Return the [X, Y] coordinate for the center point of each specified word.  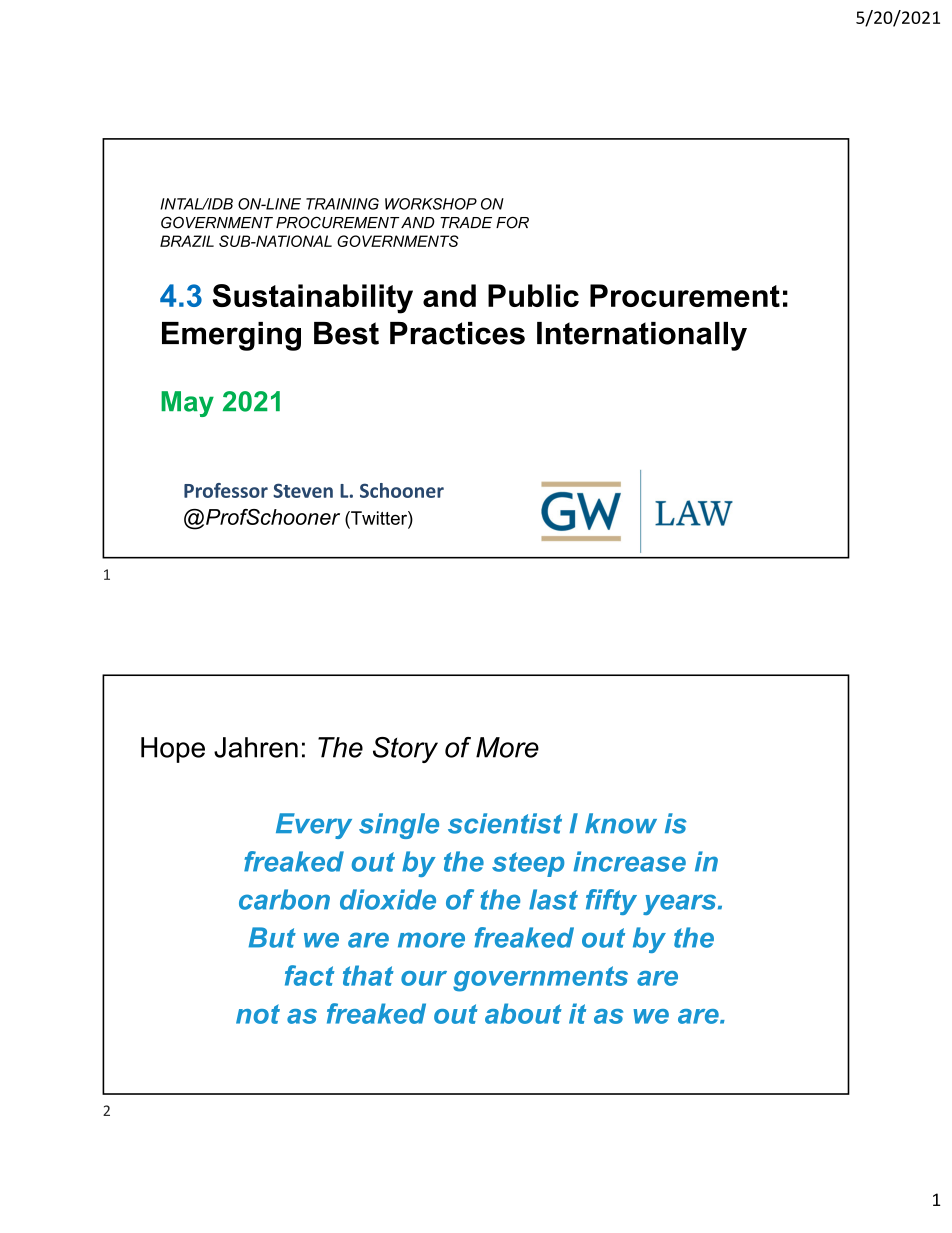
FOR [512, 222]
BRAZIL [187, 241]
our [424, 978]
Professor [226, 490]
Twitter [379, 518]
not [258, 1014]
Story [405, 750]
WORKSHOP [431, 204]
